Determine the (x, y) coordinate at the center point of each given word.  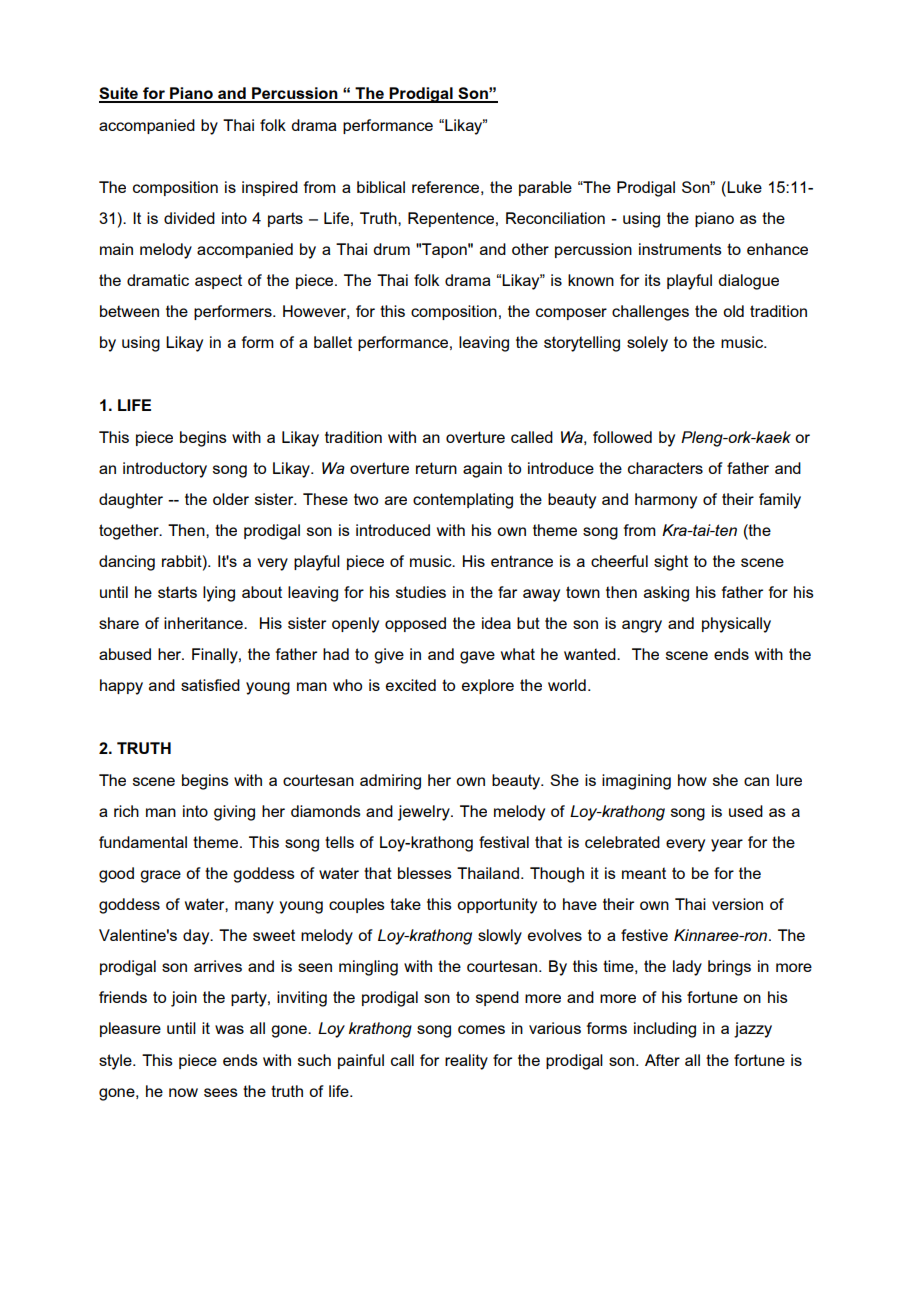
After (662, 1060)
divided (189, 218)
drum (391, 249)
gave (477, 657)
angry (642, 626)
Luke (744, 187)
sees (221, 1092)
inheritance (204, 623)
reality (466, 1062)
